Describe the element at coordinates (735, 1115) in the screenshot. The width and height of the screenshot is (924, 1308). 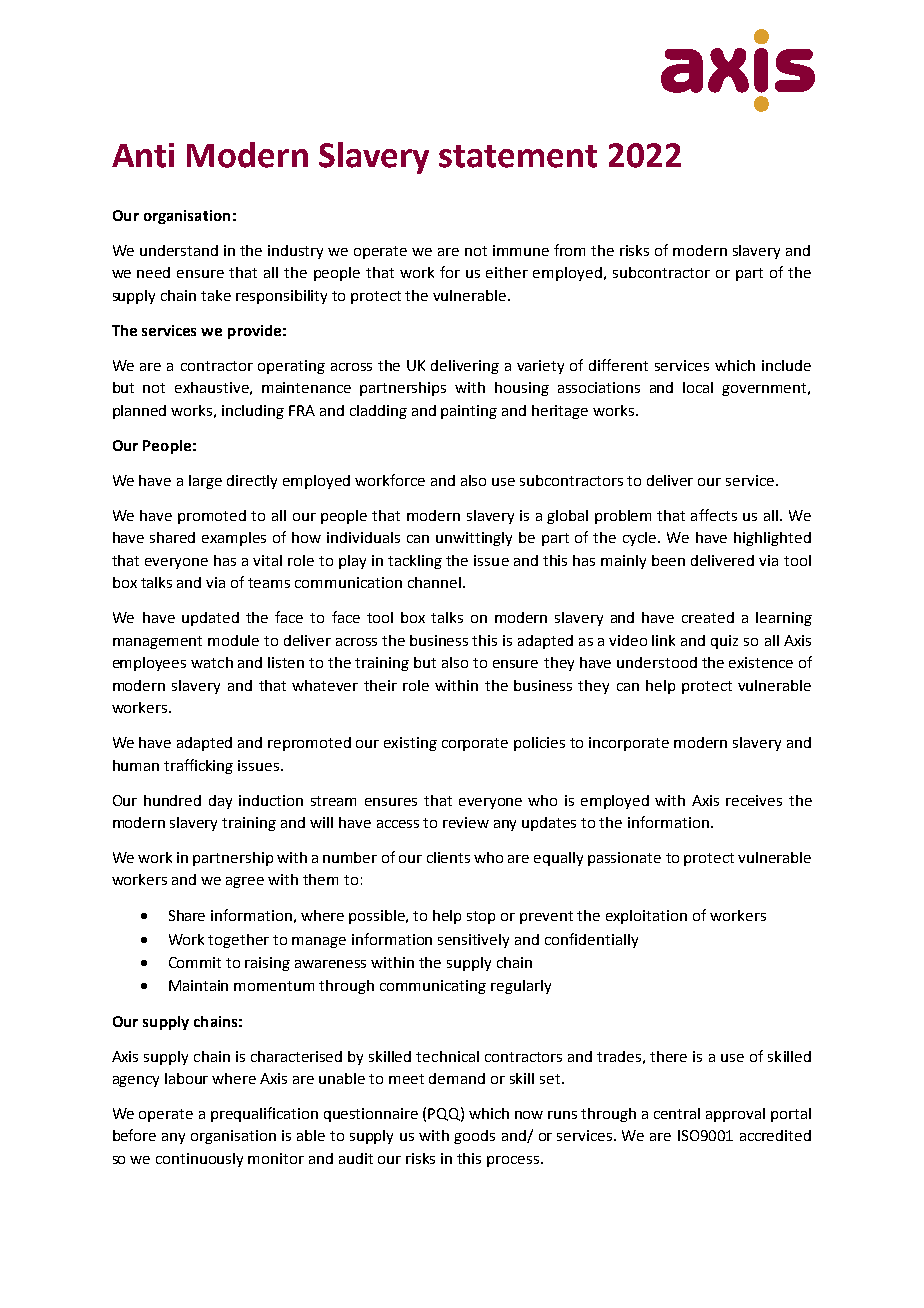
I see `approval` at that location.
